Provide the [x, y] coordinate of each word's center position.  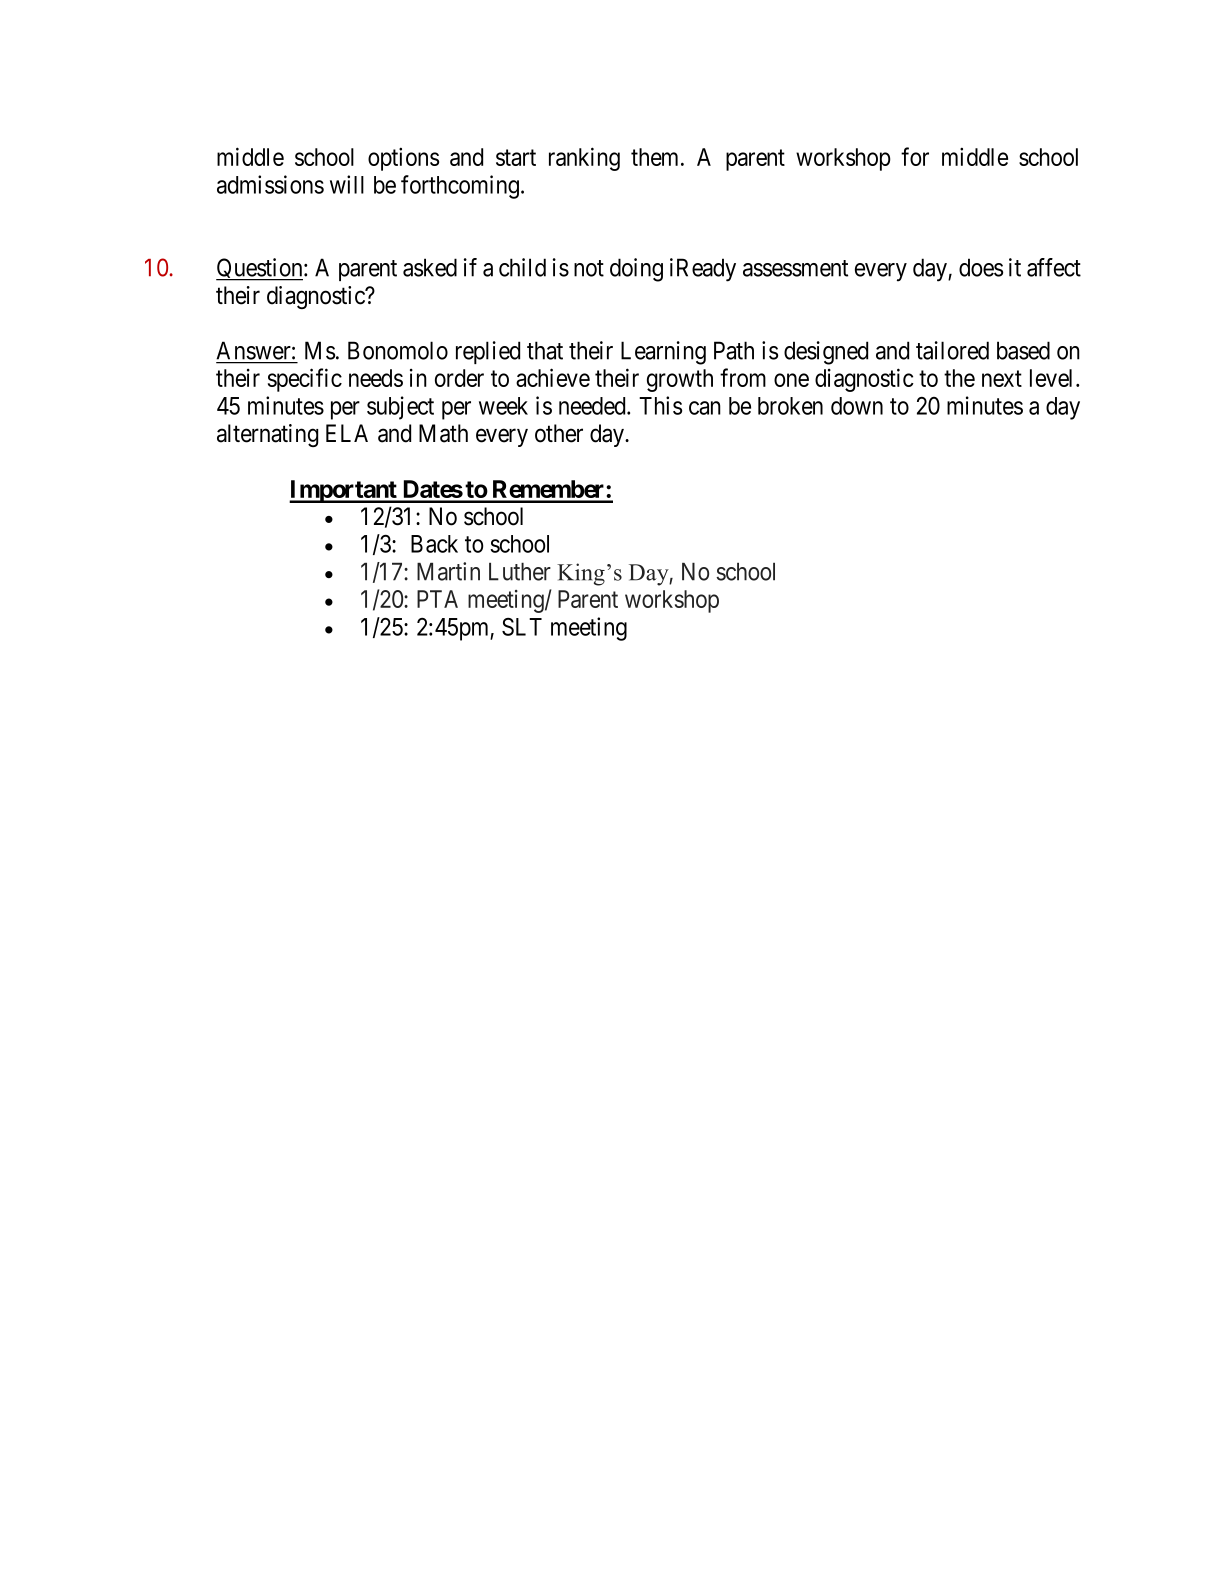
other [559, 433]
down [857, 406]
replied [488, 352]
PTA [437, 599]
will [347, 184]
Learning [663, 353]
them [656, 157]
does [981, 267]
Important [344, 491]
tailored [952, 350]
